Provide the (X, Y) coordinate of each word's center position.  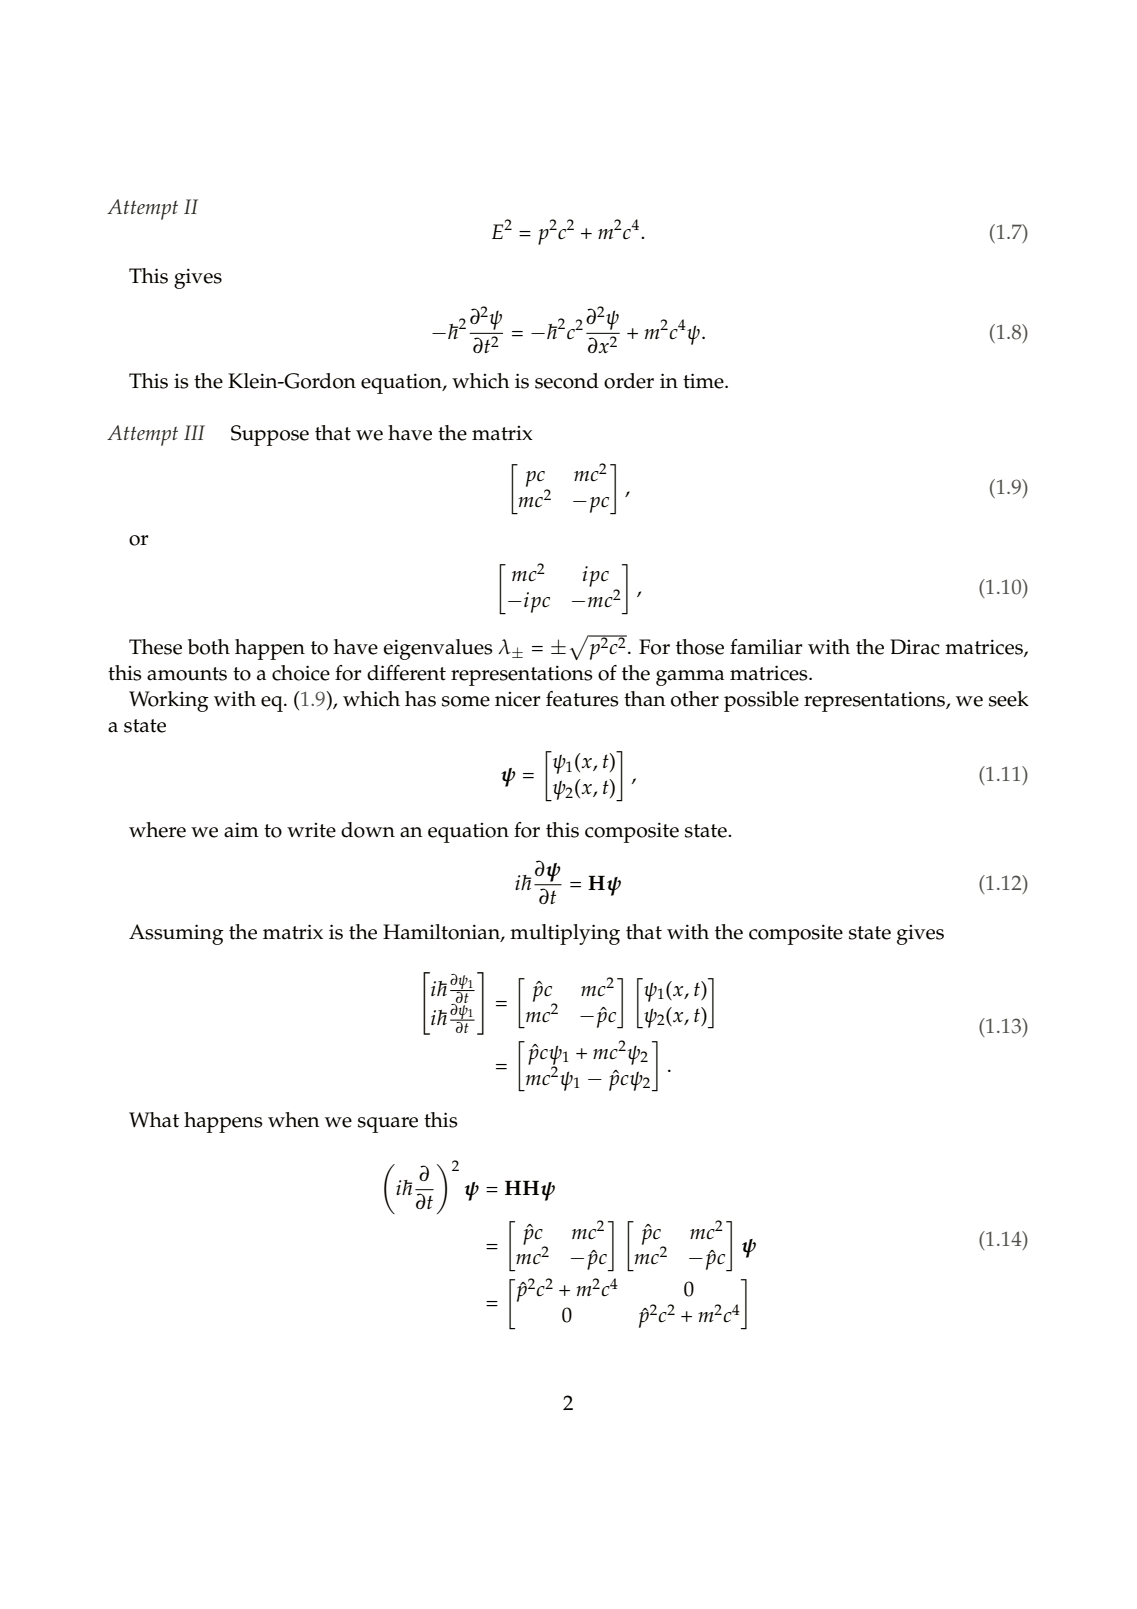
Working (169, 701)
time (704, 381)
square (388, 1125)
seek (1009, 699)
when (294, 1120)
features (582, 699)
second (567, 381)
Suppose (270, 435)
